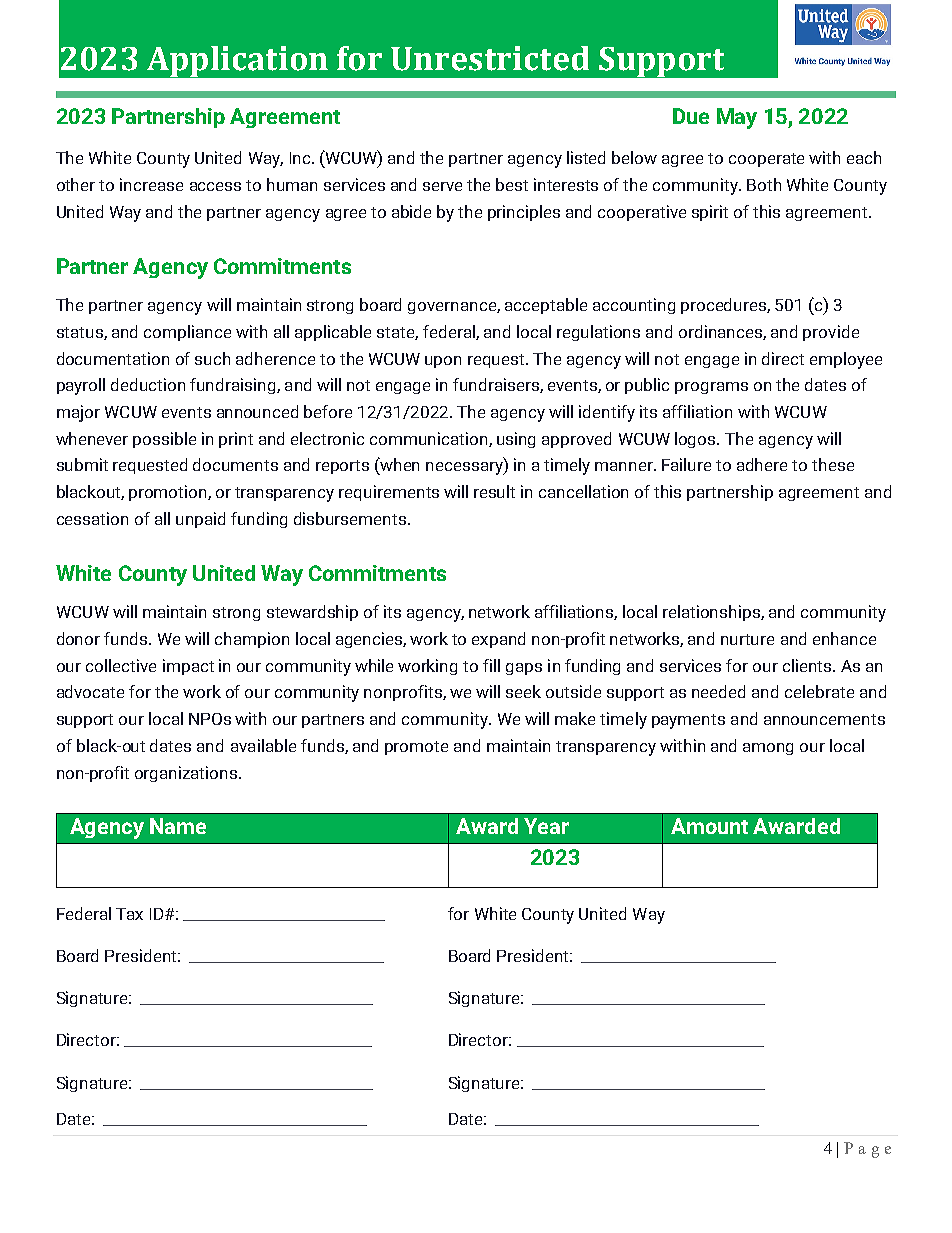  What do you see at coordinates (737, 118) in the screenshot?
I see `May` at bounding box center [737, 118].
